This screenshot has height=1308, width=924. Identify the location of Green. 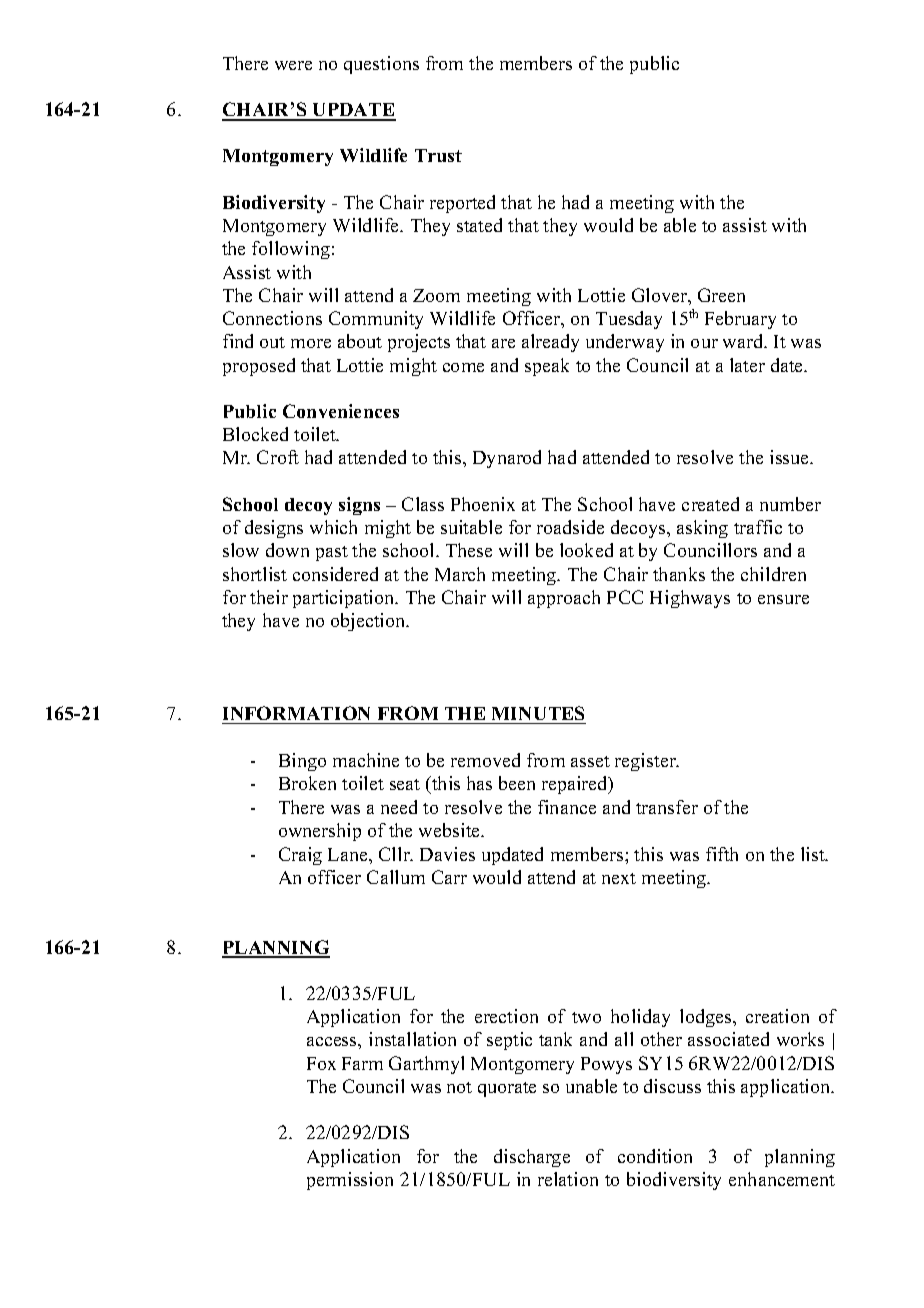
(721, 295).
